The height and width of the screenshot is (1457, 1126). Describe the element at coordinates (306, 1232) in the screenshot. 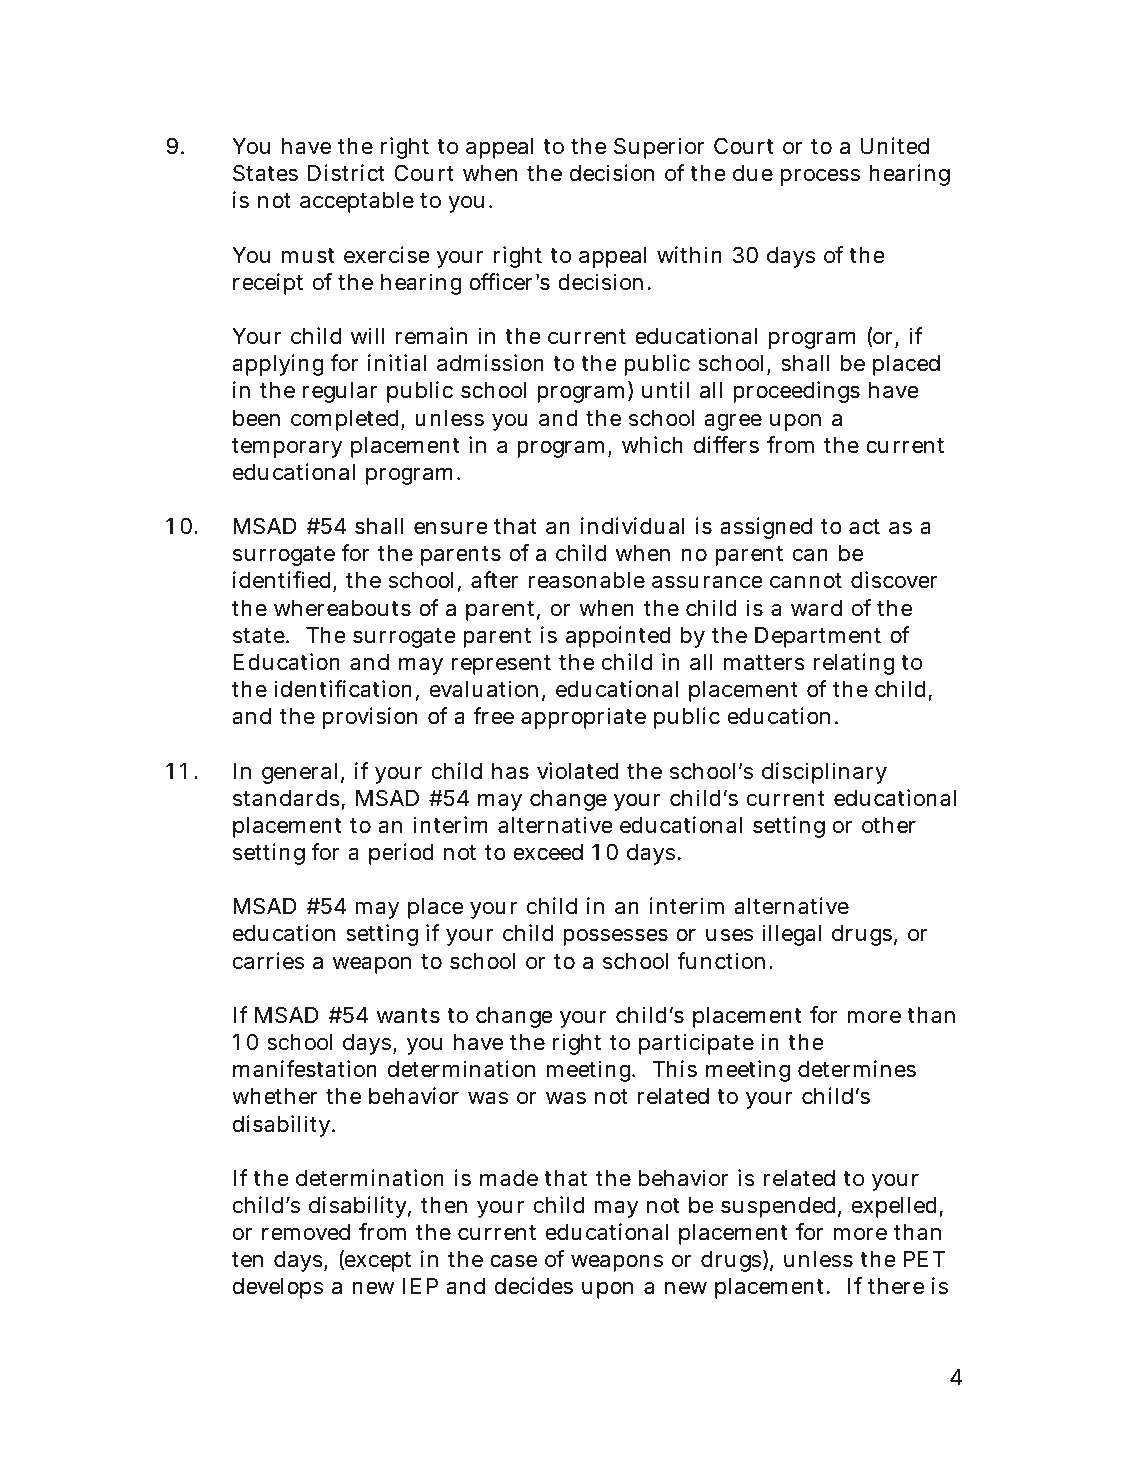

I see `removed` at that location.
